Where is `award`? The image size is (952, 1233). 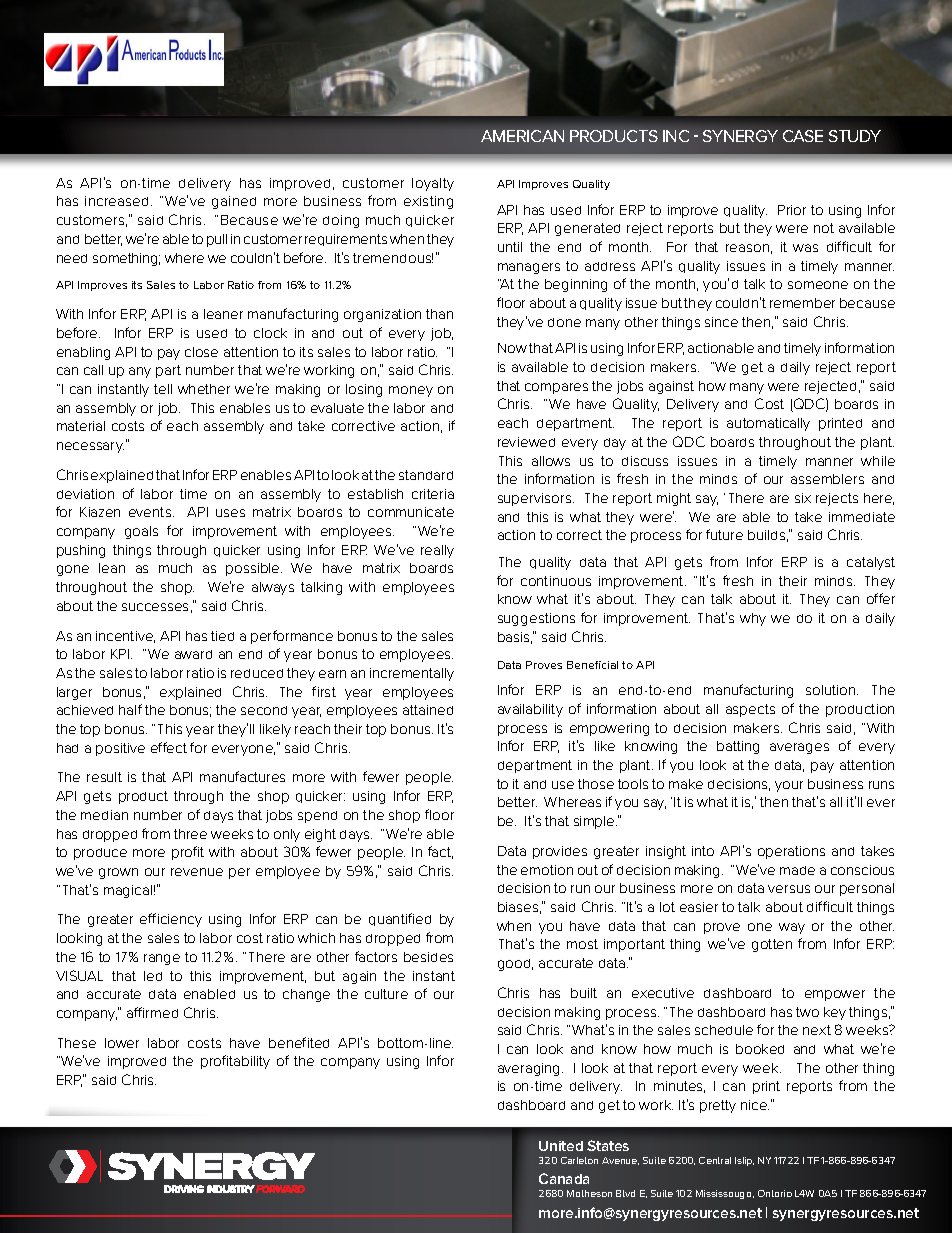
award is located at coordinates (193, 654).
